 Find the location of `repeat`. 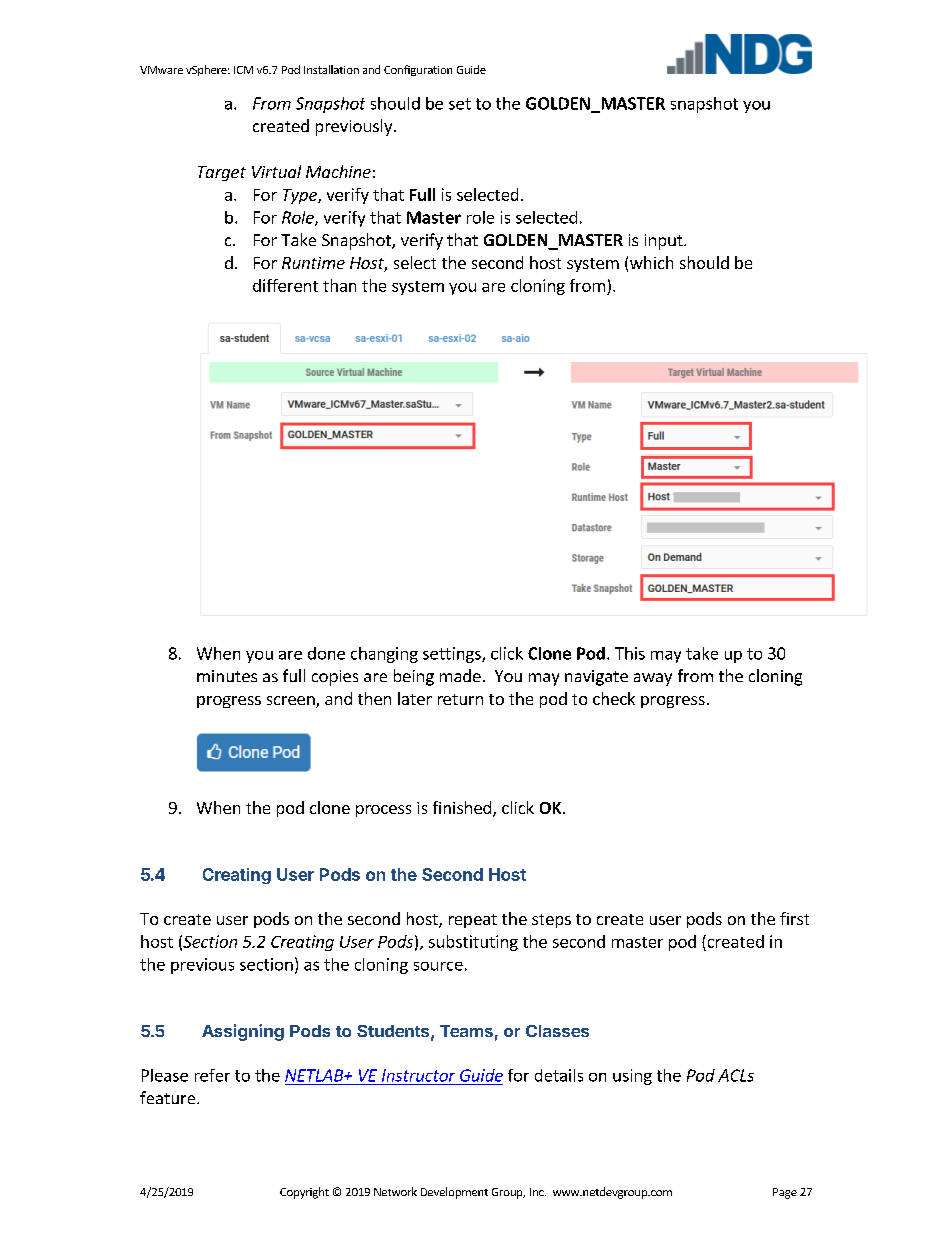

repeat is located at coordinates (473, 921).
